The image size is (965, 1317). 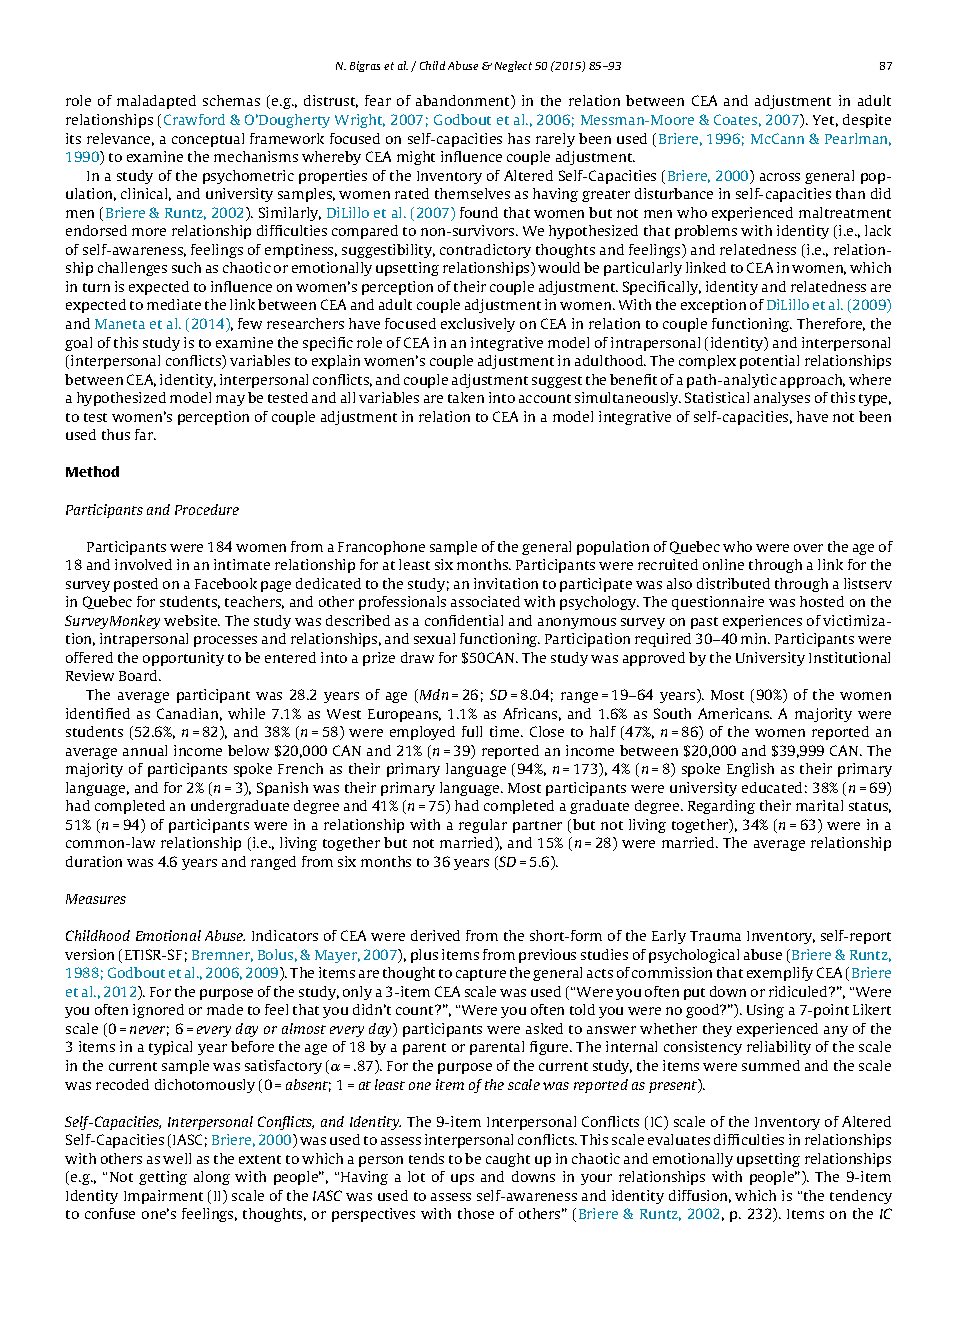 I want to click on abandonment, so click(x=464, y=102).
